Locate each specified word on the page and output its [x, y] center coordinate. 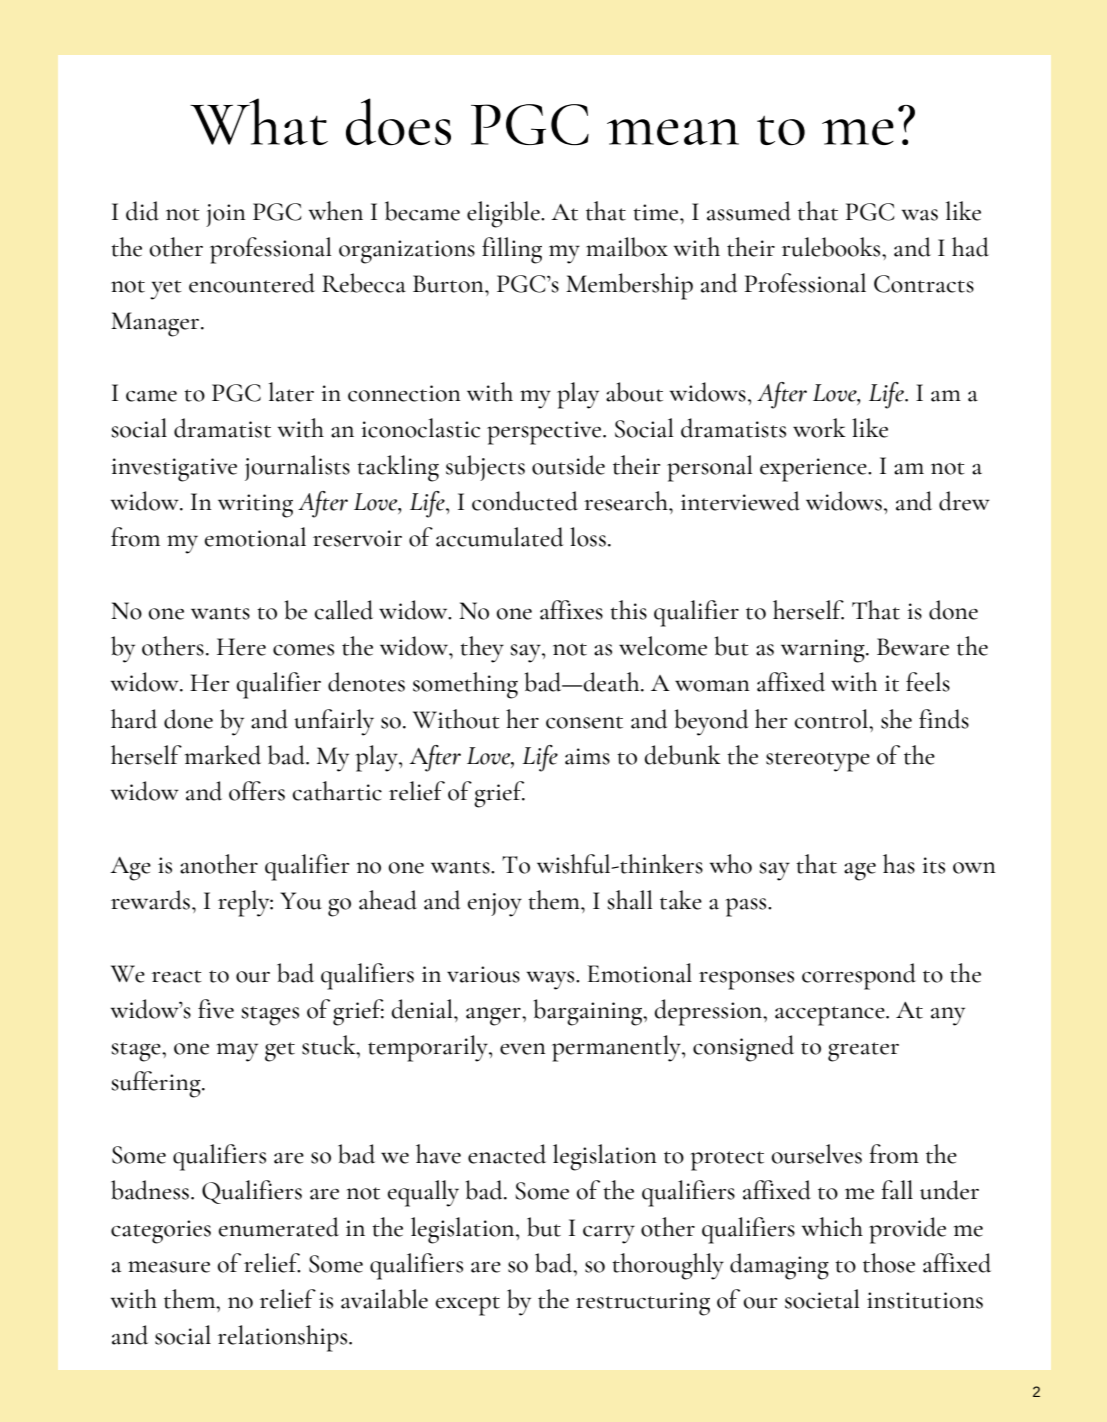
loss [588, 537]
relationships [284, 1338]
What [259, 121]
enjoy [494, 905]
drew [964, 501]
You [301, 901]
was [920, 215]
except [467, 1306]
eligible [504, 214]
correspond [859, 976]
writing [255, 506]
